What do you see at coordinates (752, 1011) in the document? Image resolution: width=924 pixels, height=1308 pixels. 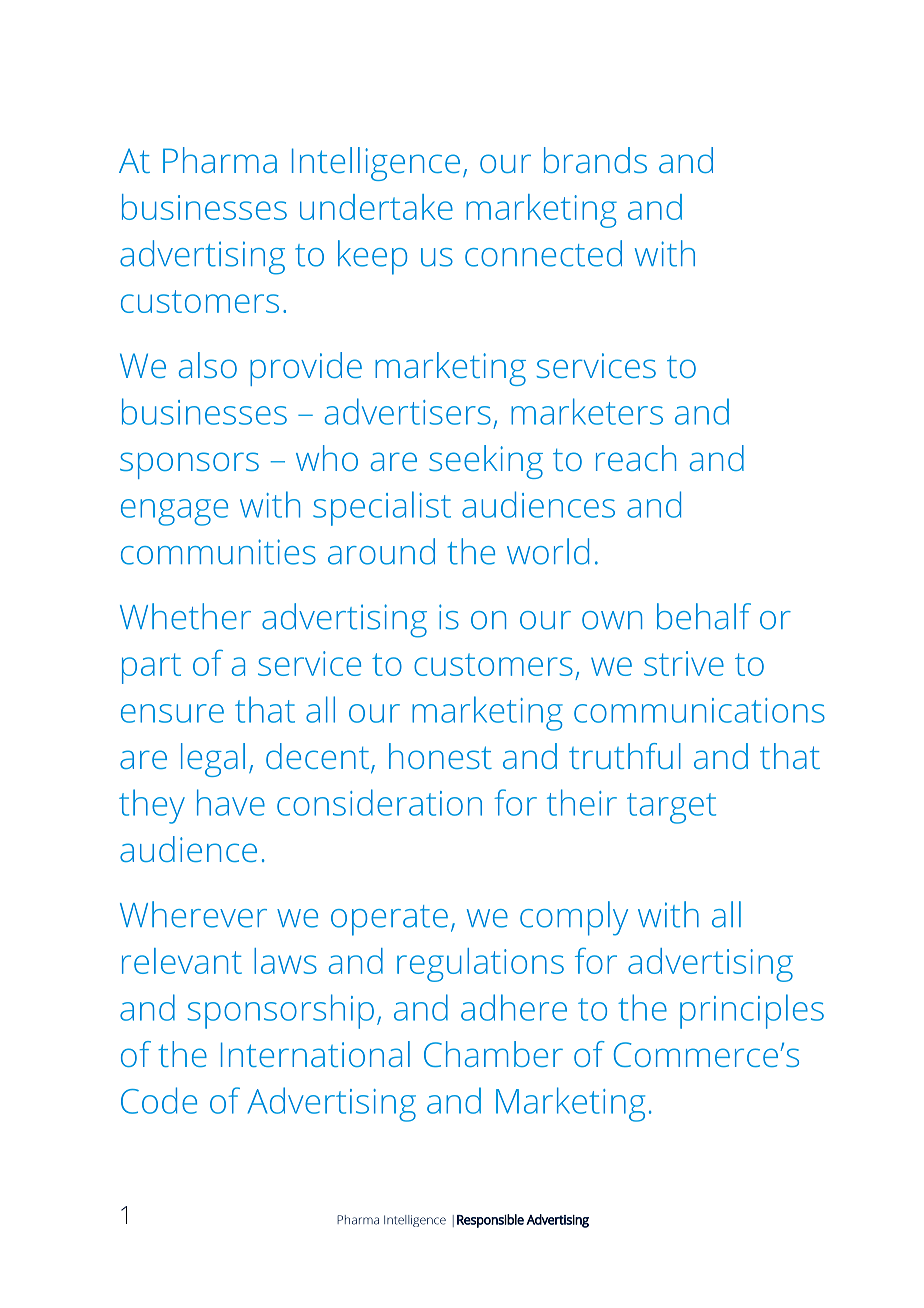 I see `principles` at bounding box center [752, 1011].
